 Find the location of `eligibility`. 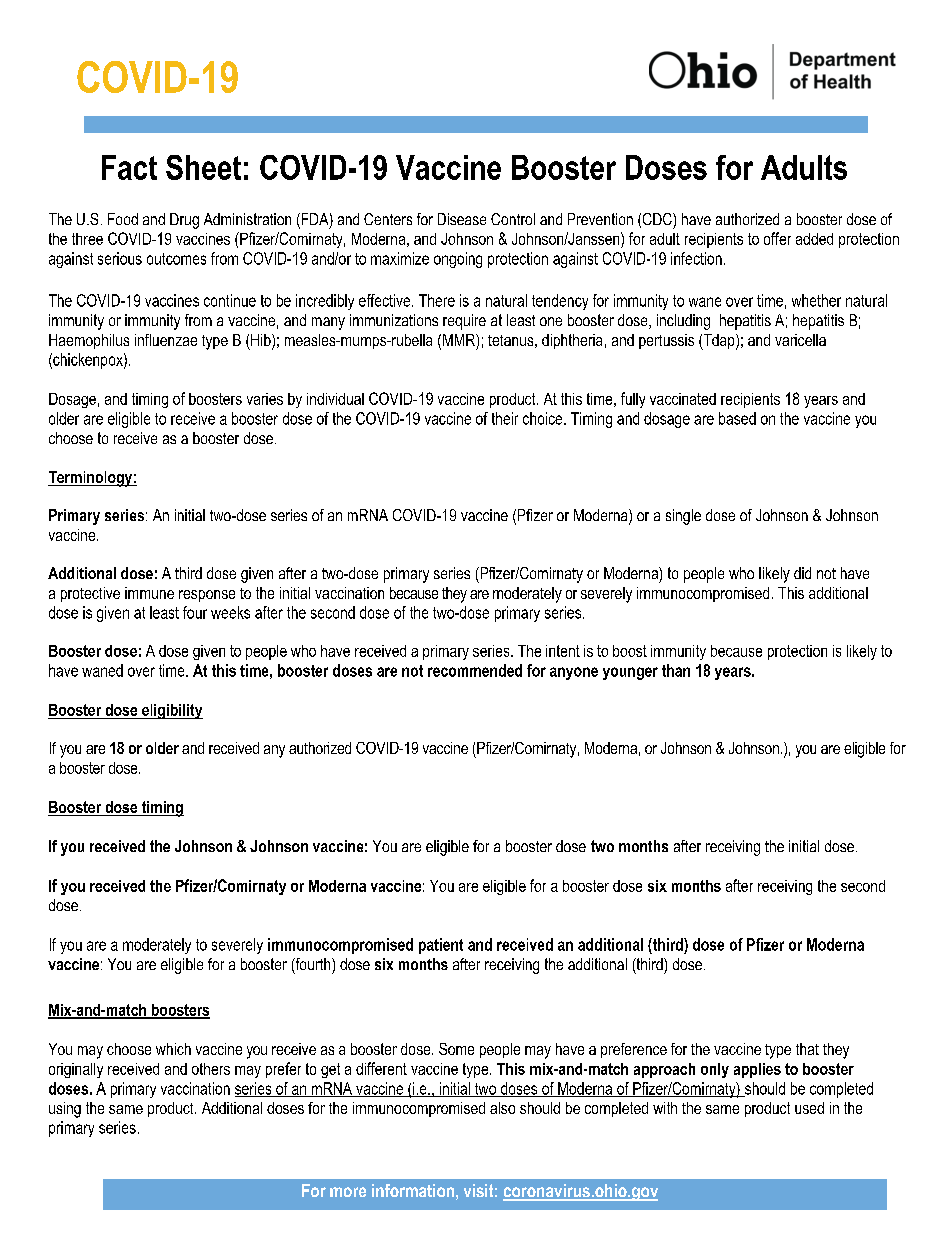

eligibility is located at coordinates (171, 711).
